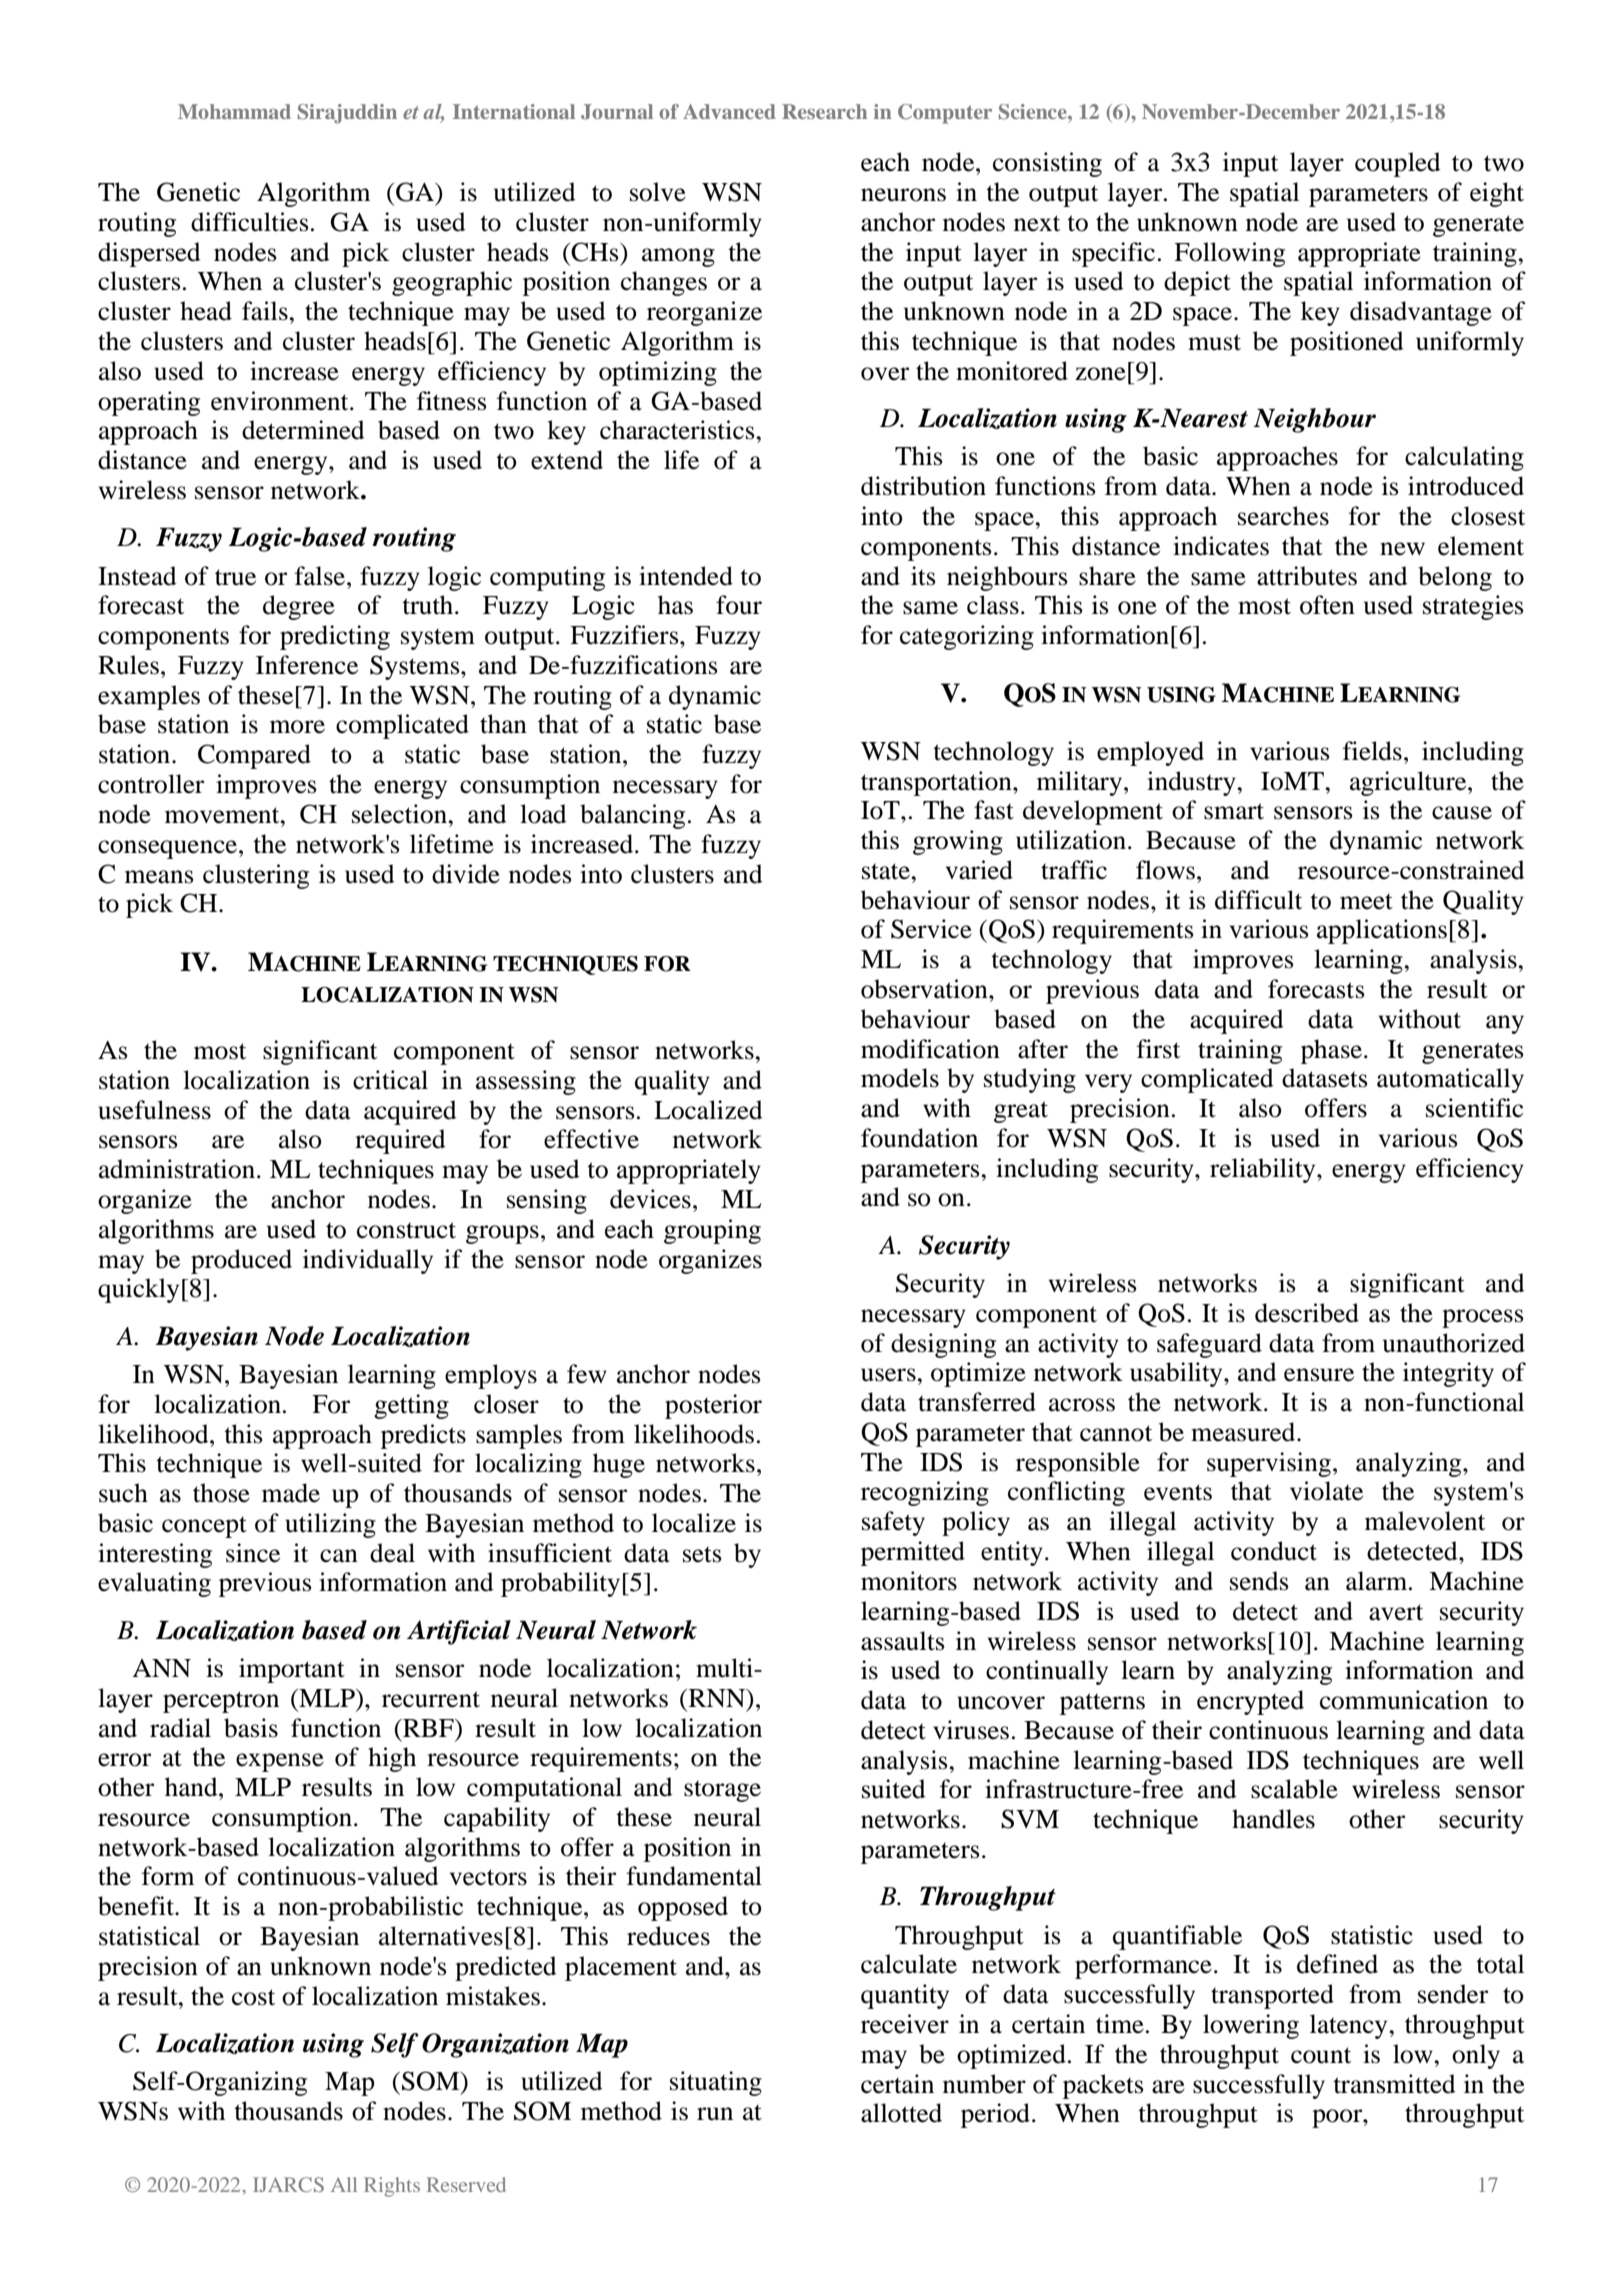  I want to click on Mohammad, so click(234, 111).
